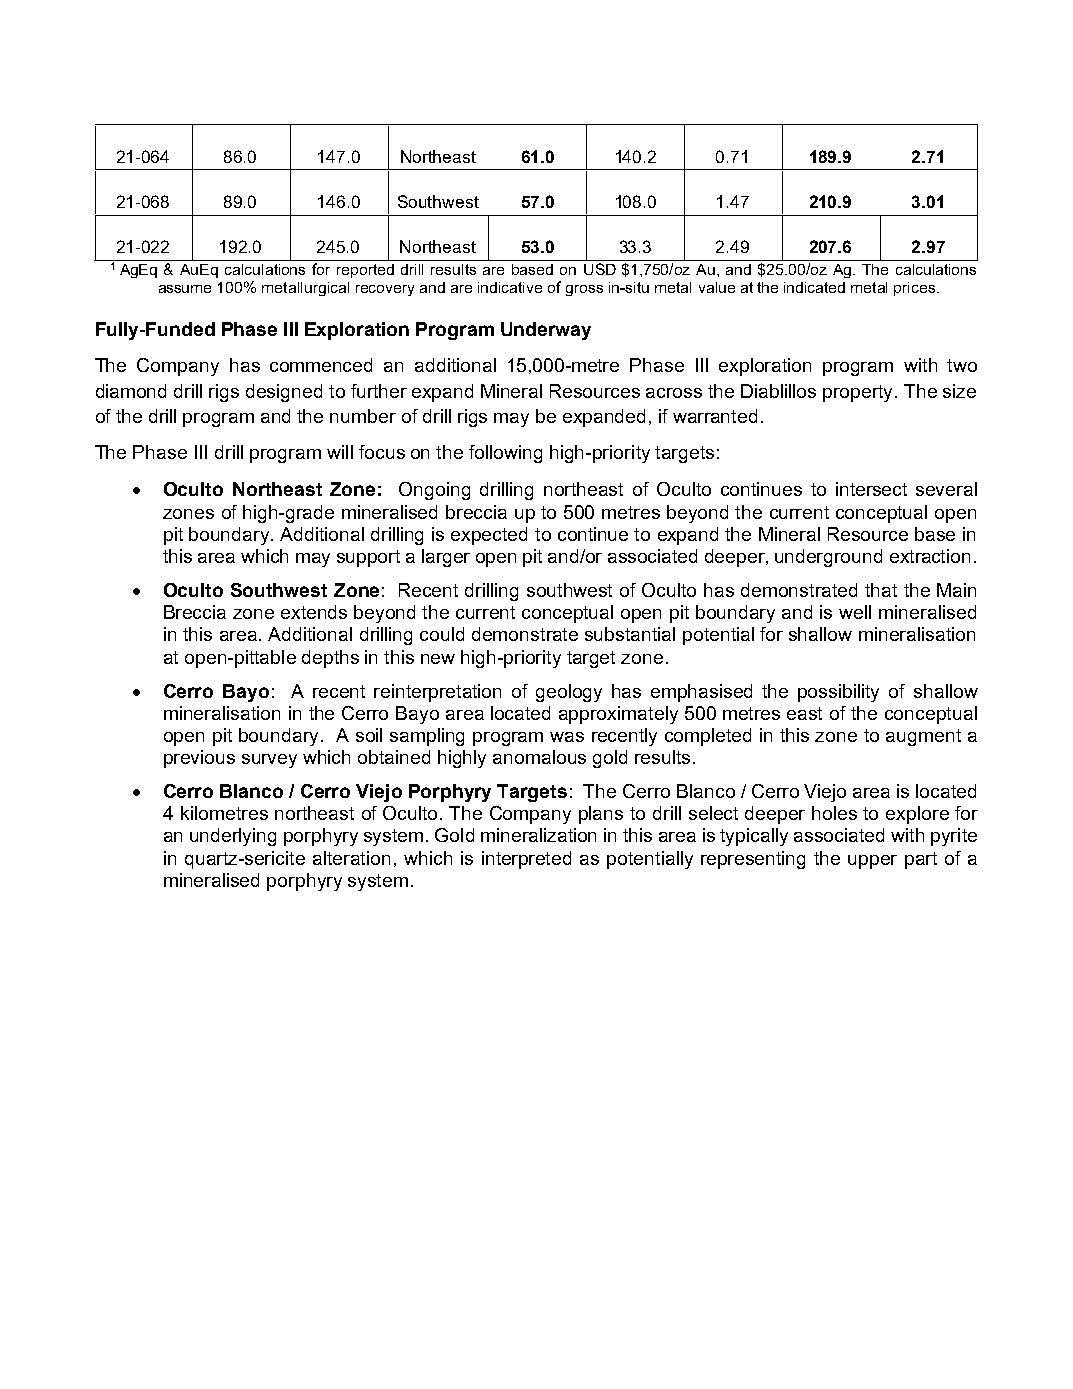 Image resolution: width=1073 pixels, height=1389 pixels. I want to click on expected, so click(489, 536).
